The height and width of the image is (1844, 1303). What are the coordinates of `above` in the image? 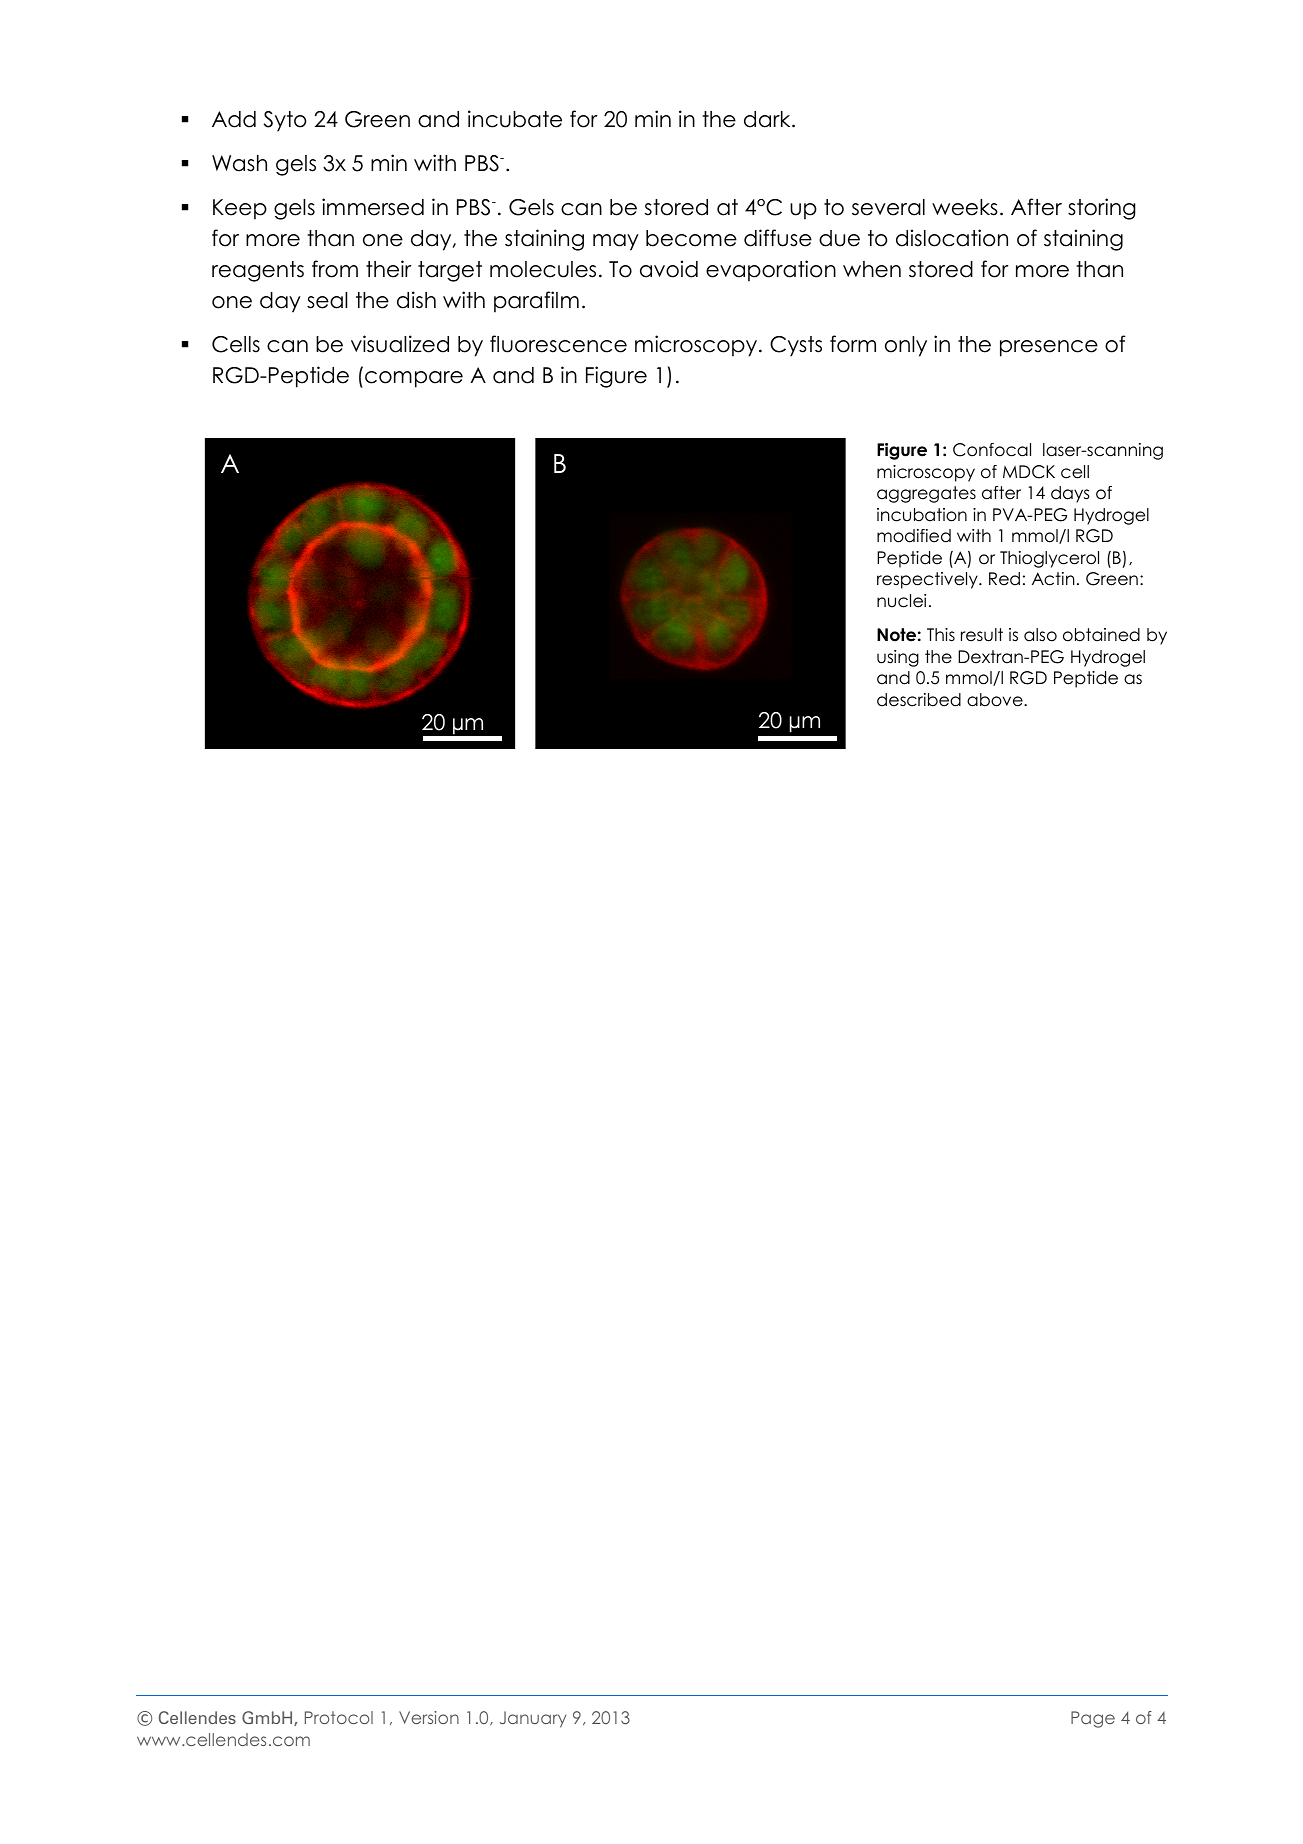 It's located at (996, 700).
